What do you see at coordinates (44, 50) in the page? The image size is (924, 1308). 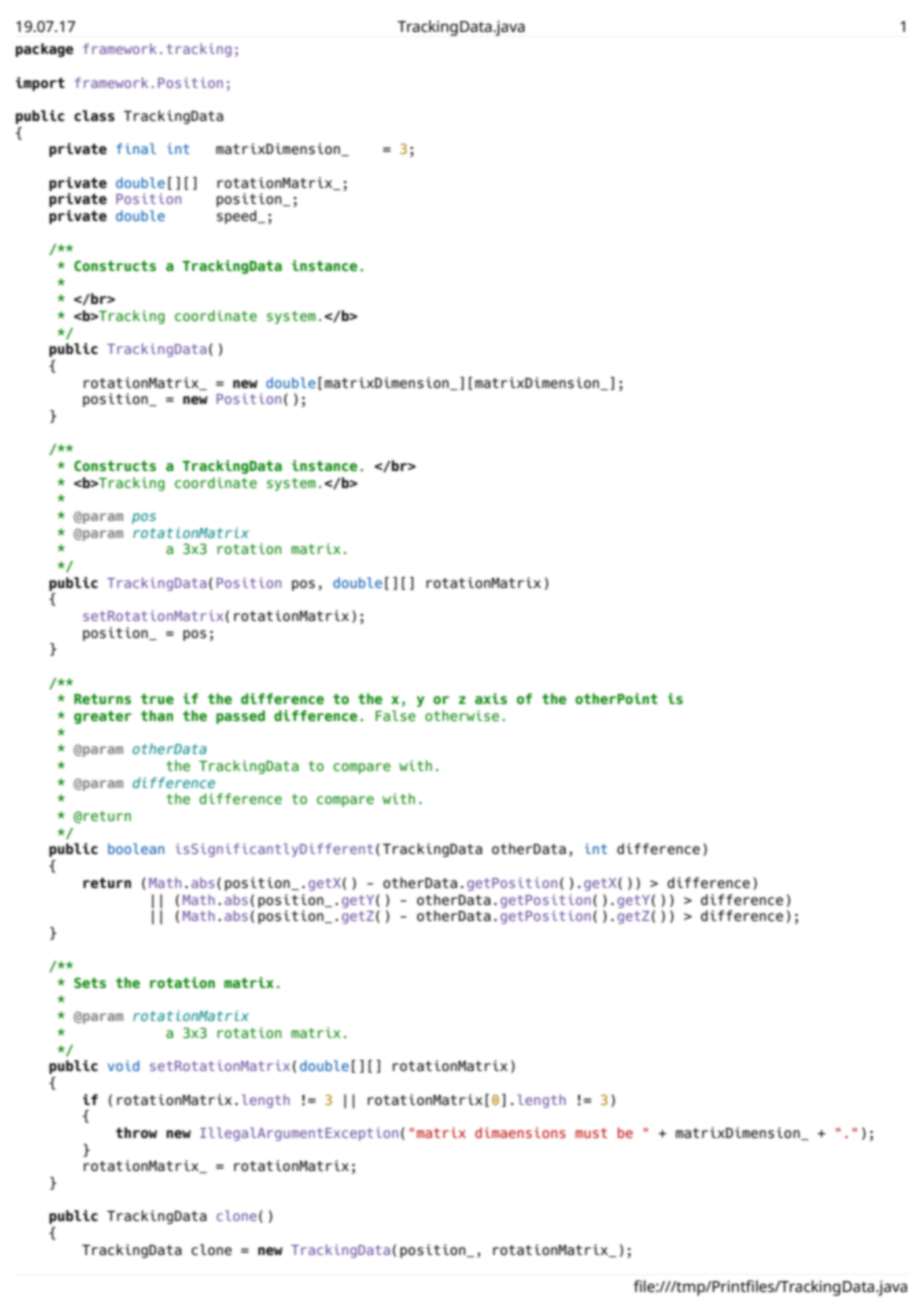 I see `package` at bounding box center [44, 50].
